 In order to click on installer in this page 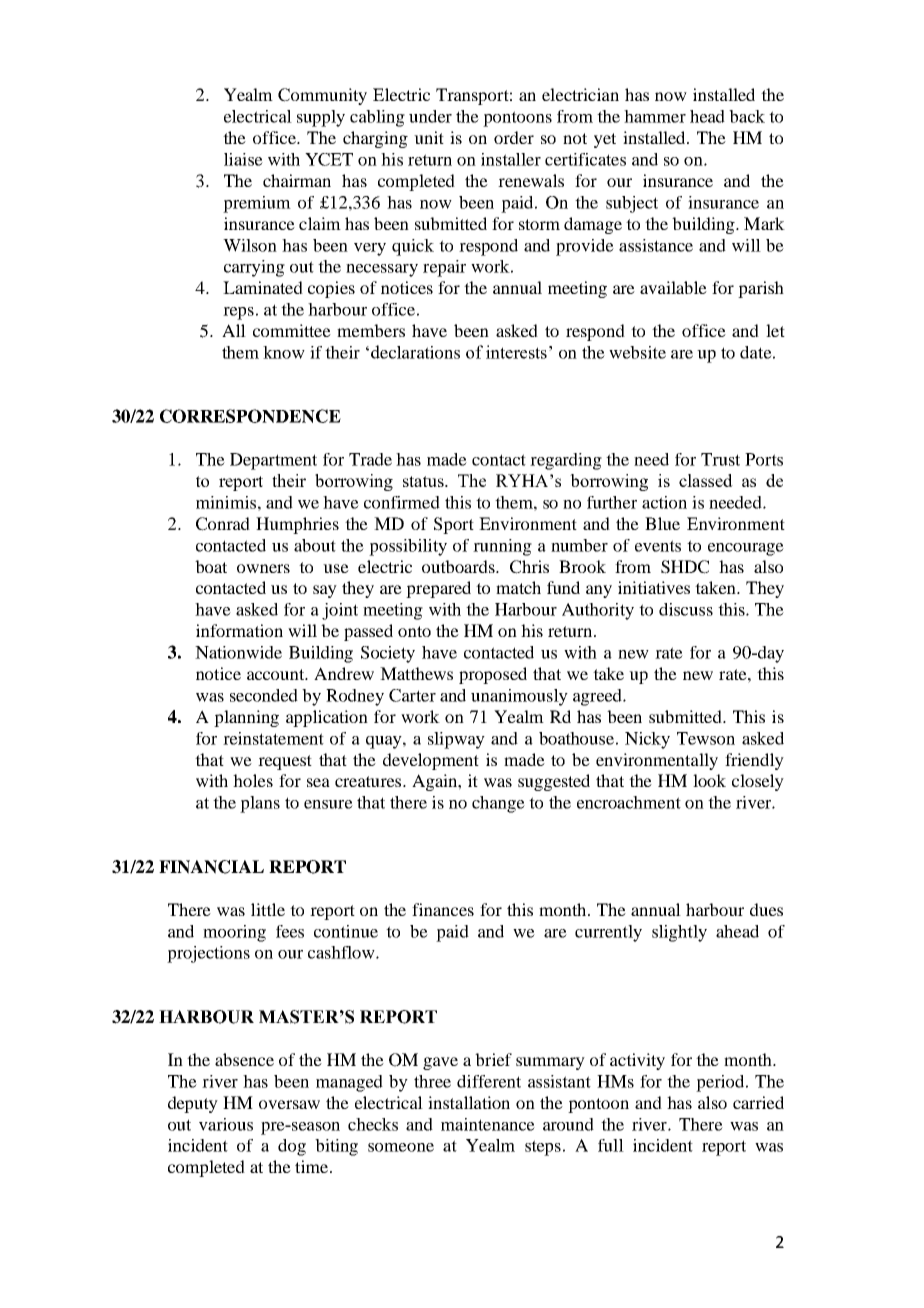, I will do `click(511, 159)`.
